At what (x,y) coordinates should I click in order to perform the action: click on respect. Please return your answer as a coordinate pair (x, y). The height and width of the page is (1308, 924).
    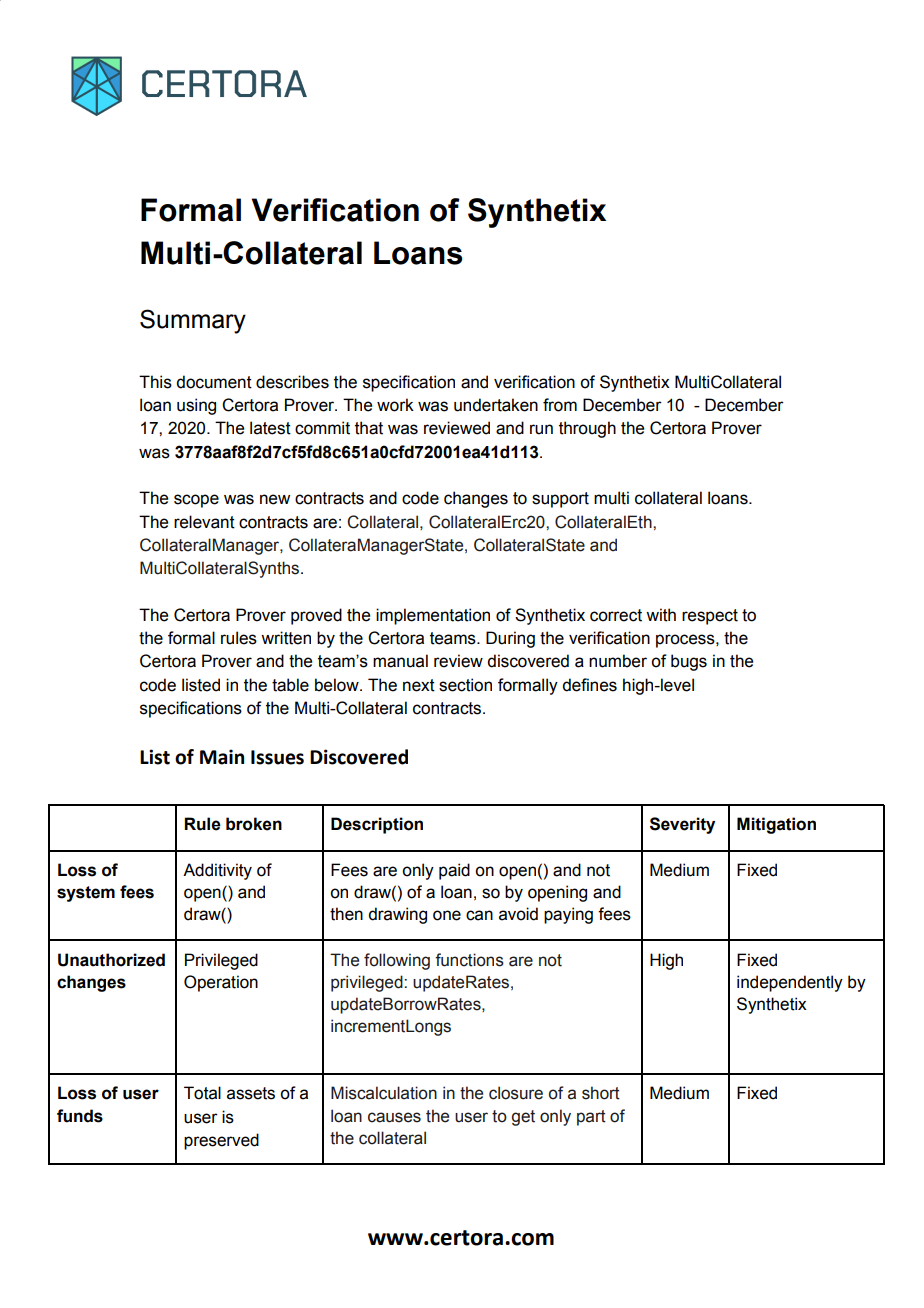
    Looking at the image, I should click on (710, 617).
